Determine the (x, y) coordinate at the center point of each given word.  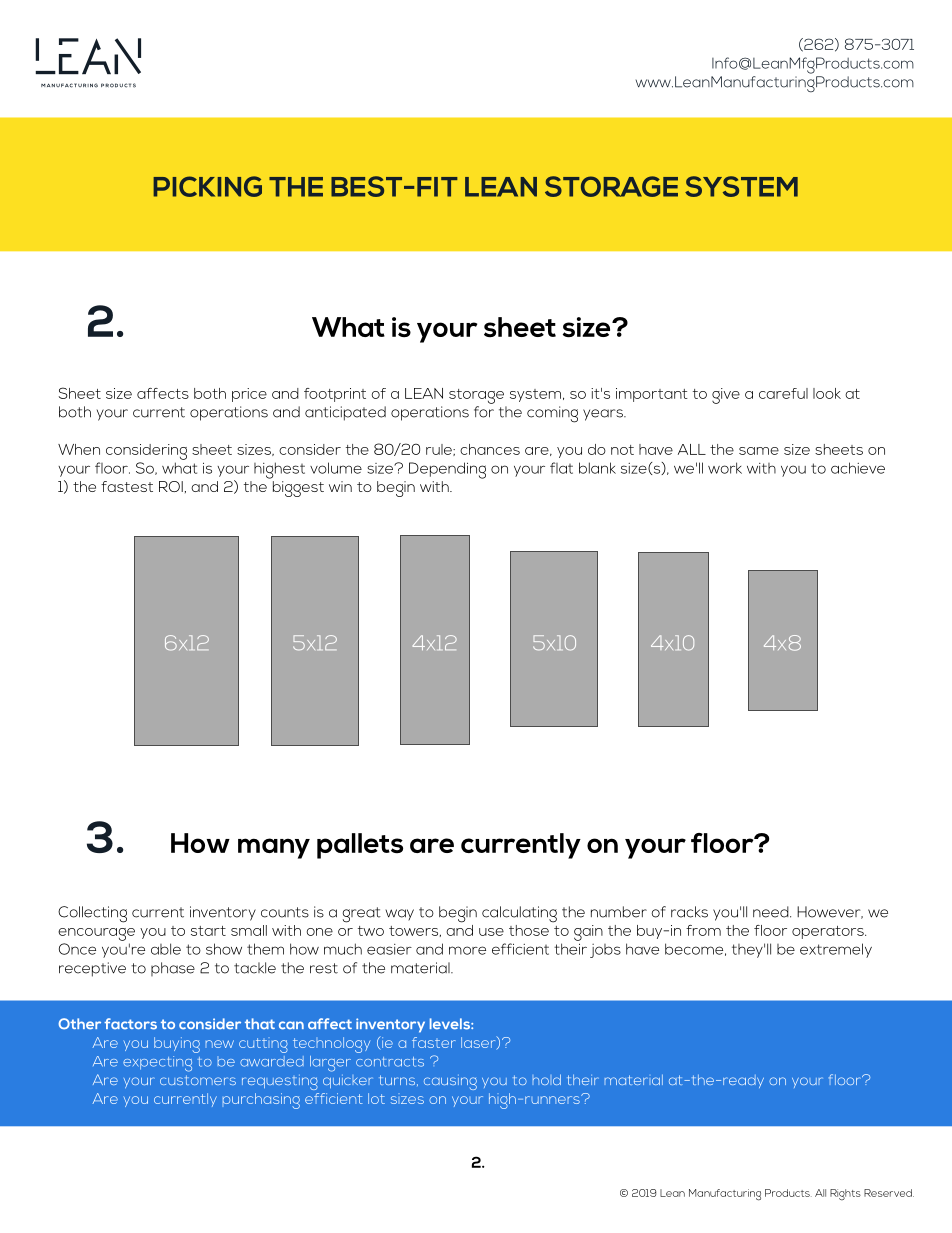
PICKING (207, 186)
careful (783, 393)
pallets (360, 846)
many (274, 848)
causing (450, 1082)
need (772, 912)
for (484, 412)
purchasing (261, 1101)
